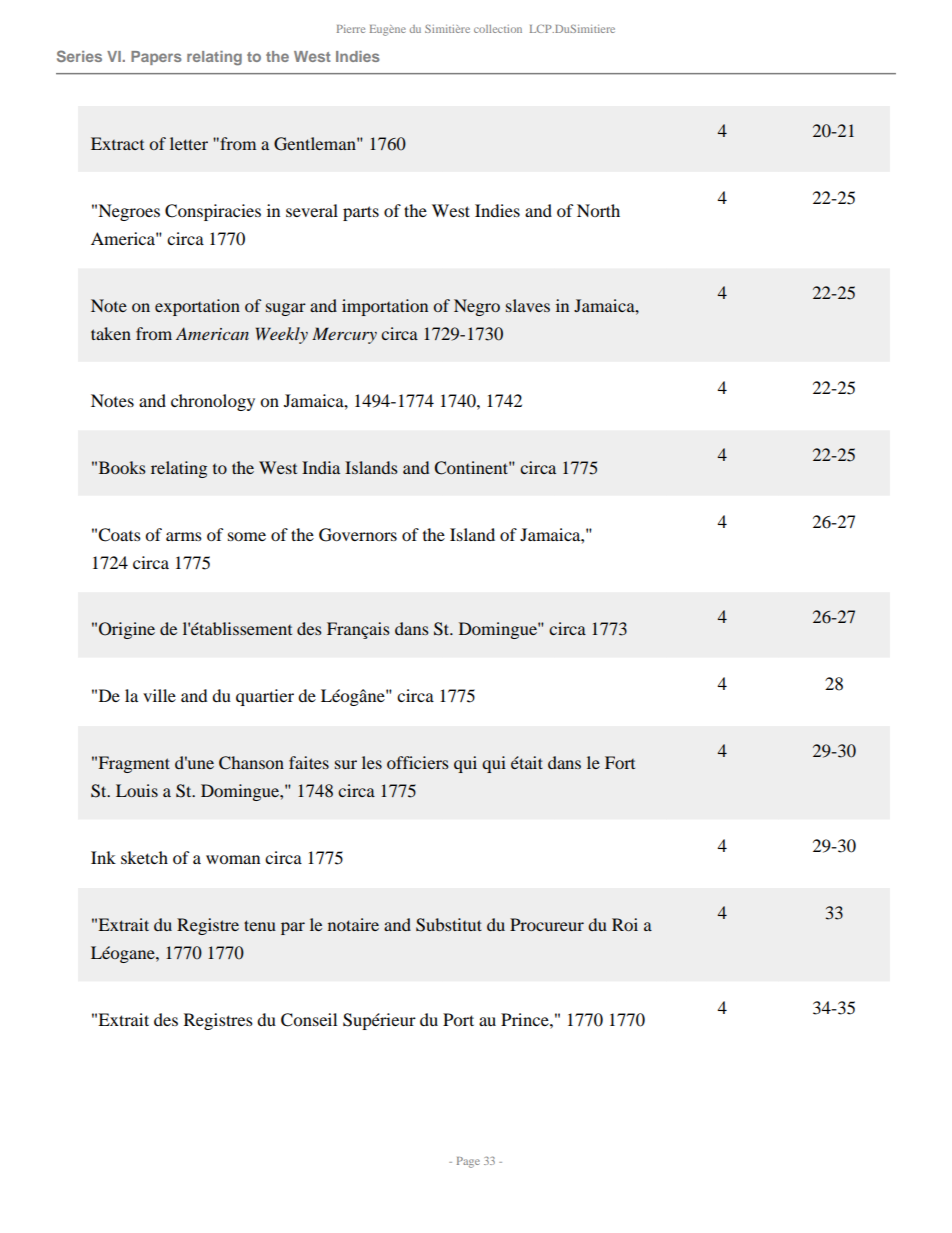  What do you see at coordinates (309, 1020) in the screenshot?
I see `Conseil` at bounding box center [309, 1020].
